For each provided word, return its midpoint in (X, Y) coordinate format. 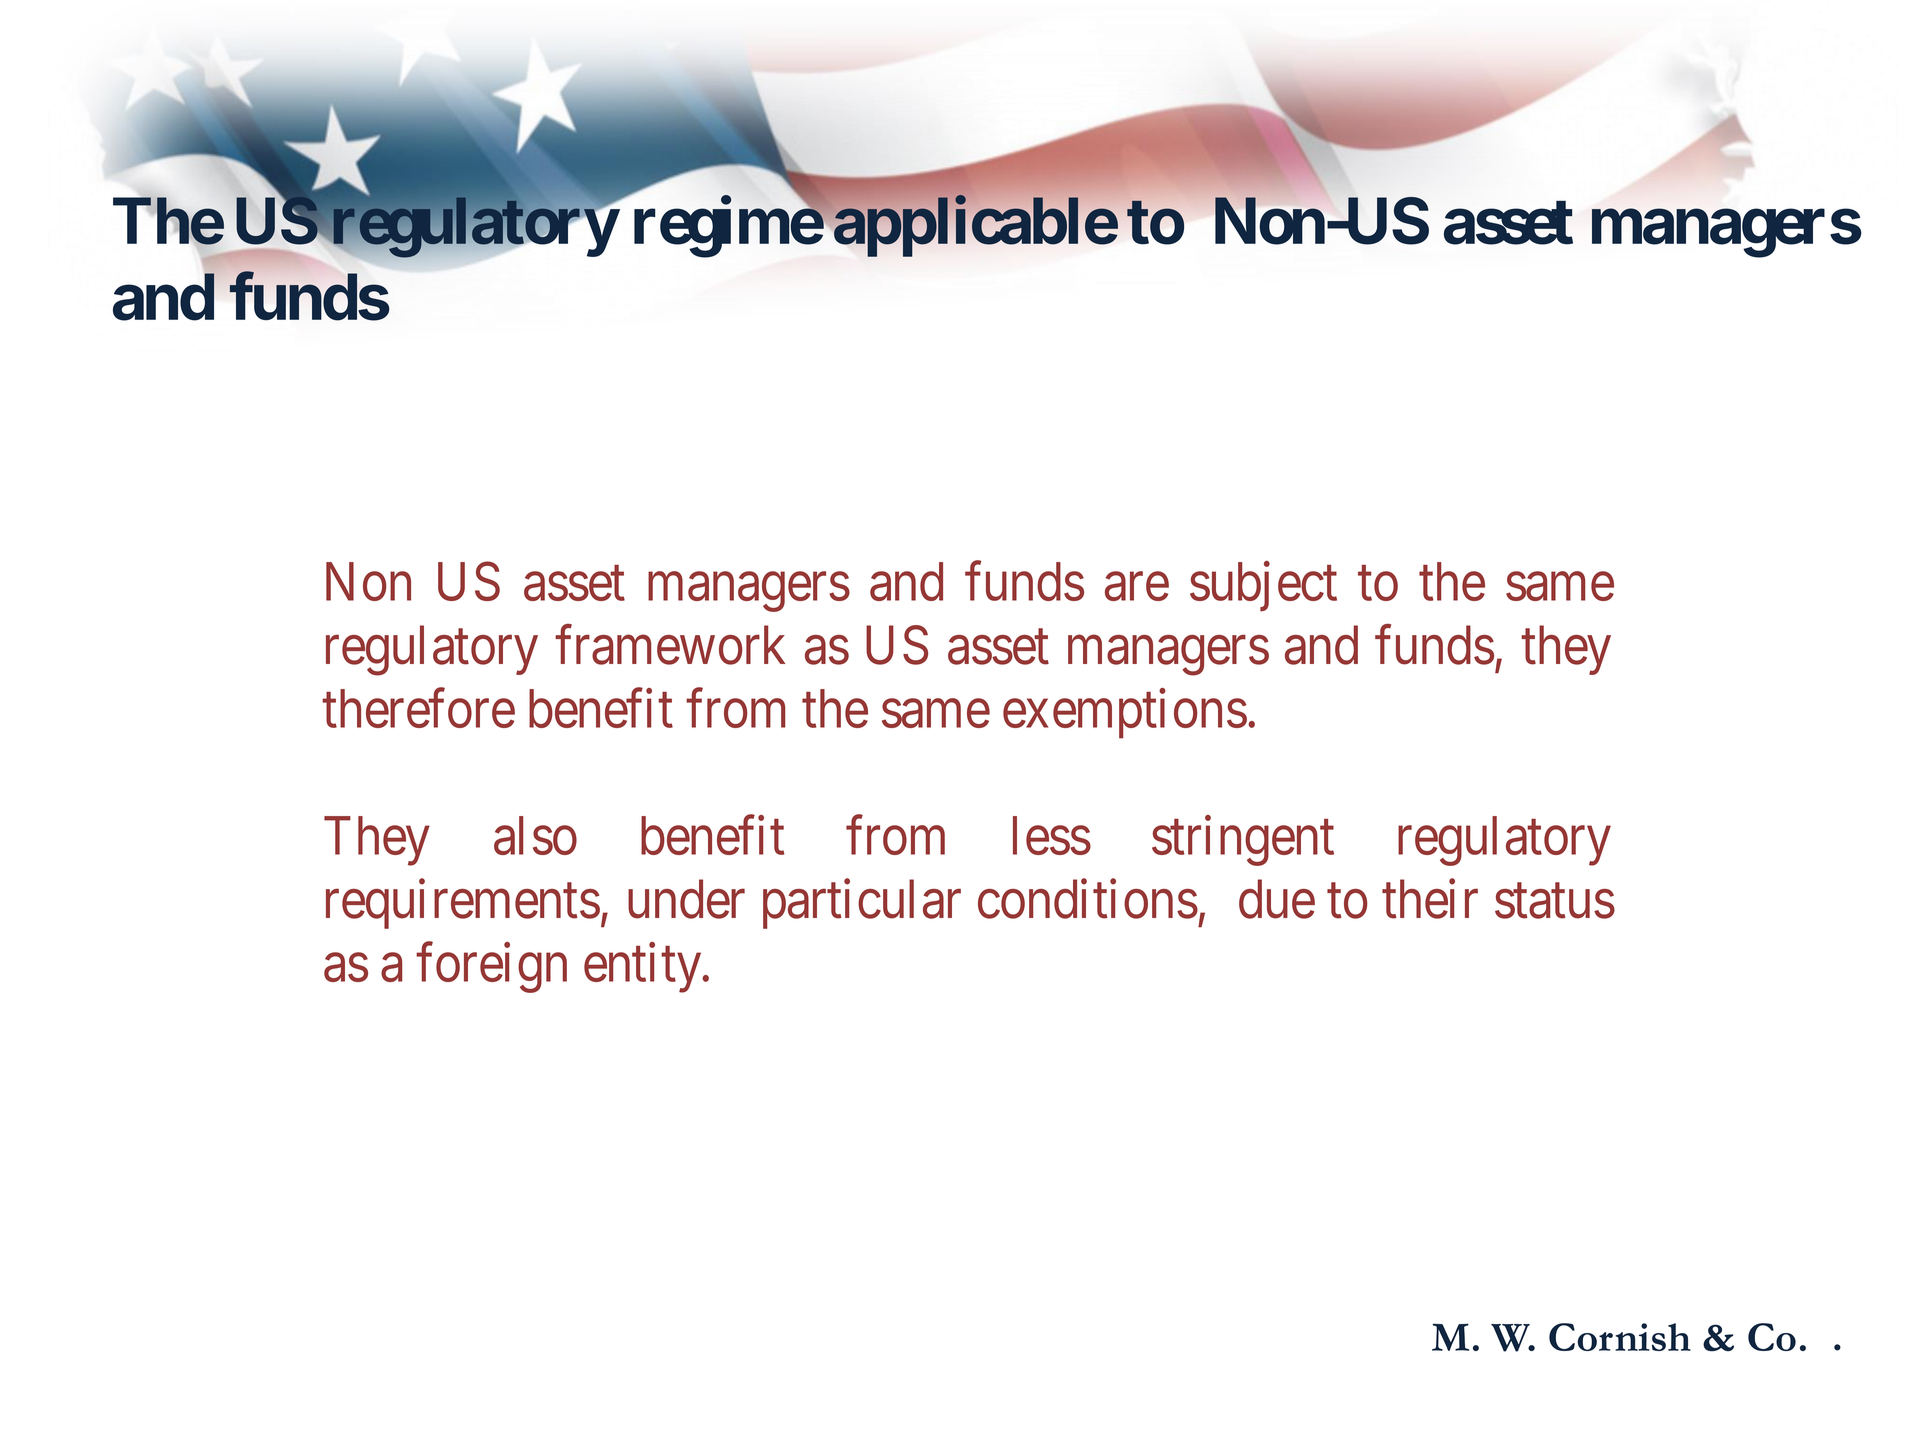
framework (670, 645)
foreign (491, 968)
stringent (1243, 841)
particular (862, 904)
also (535, 835)
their (1430, 899)
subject (1263, 587)
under (686, 899)
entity (644, 968)
